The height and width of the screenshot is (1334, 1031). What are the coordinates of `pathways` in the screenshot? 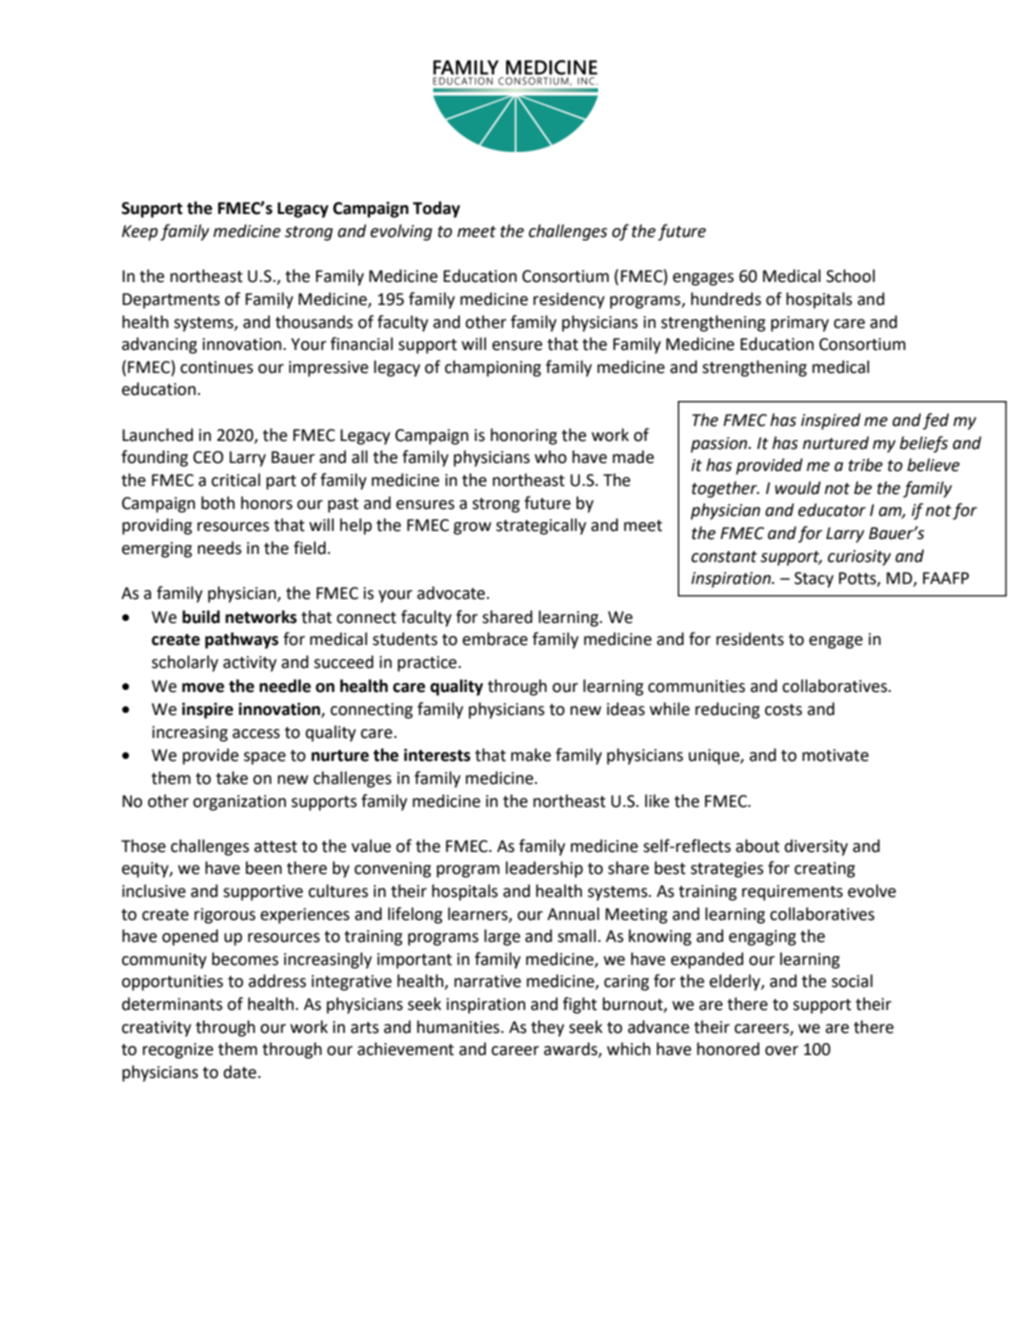 It's located at (242, 640).
